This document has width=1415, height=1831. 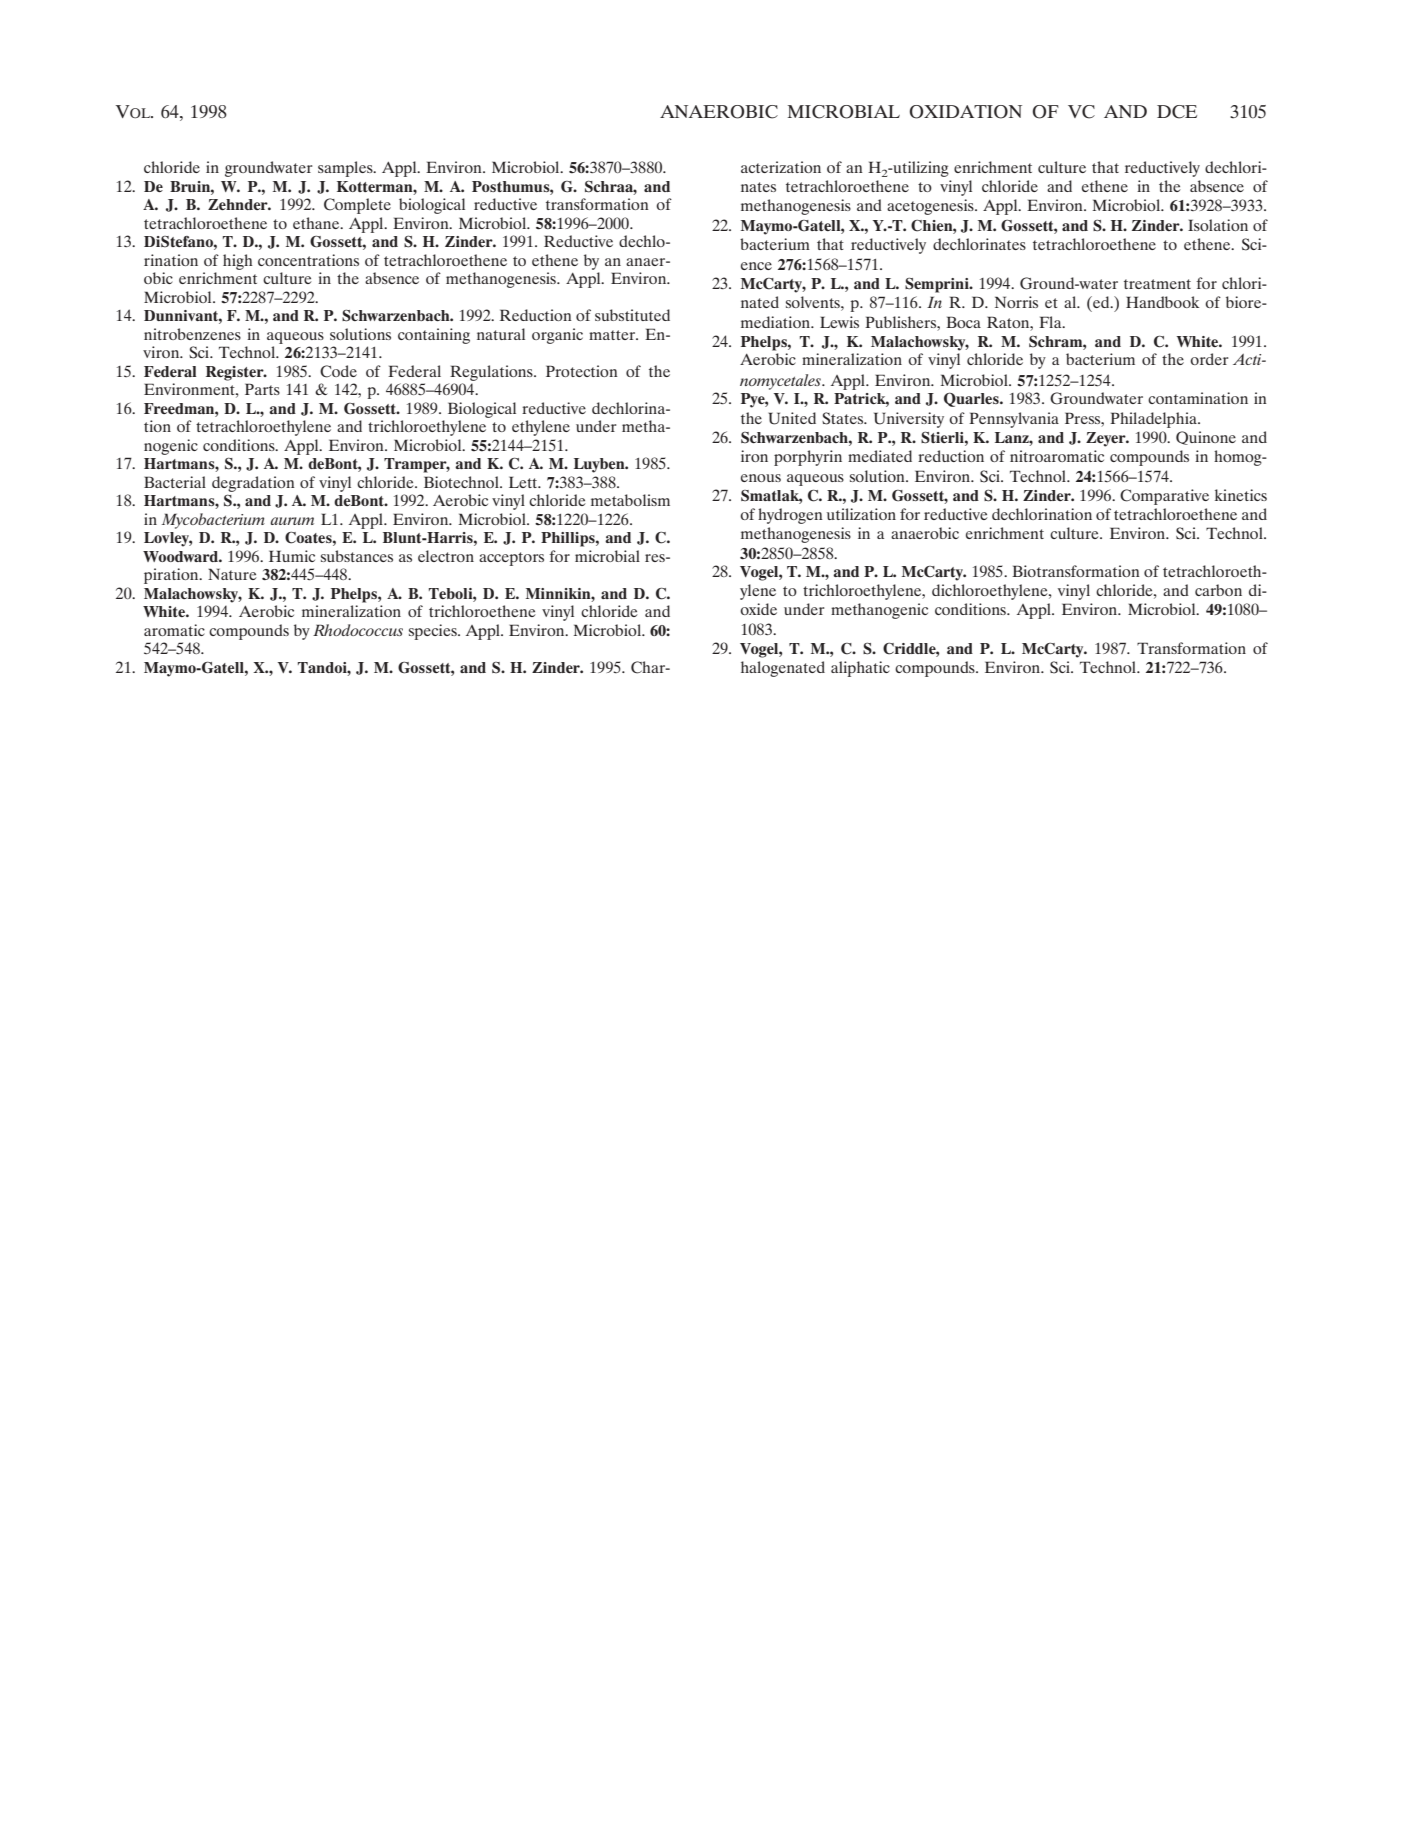 I want to click on samples, so click(x=346, y=169).
